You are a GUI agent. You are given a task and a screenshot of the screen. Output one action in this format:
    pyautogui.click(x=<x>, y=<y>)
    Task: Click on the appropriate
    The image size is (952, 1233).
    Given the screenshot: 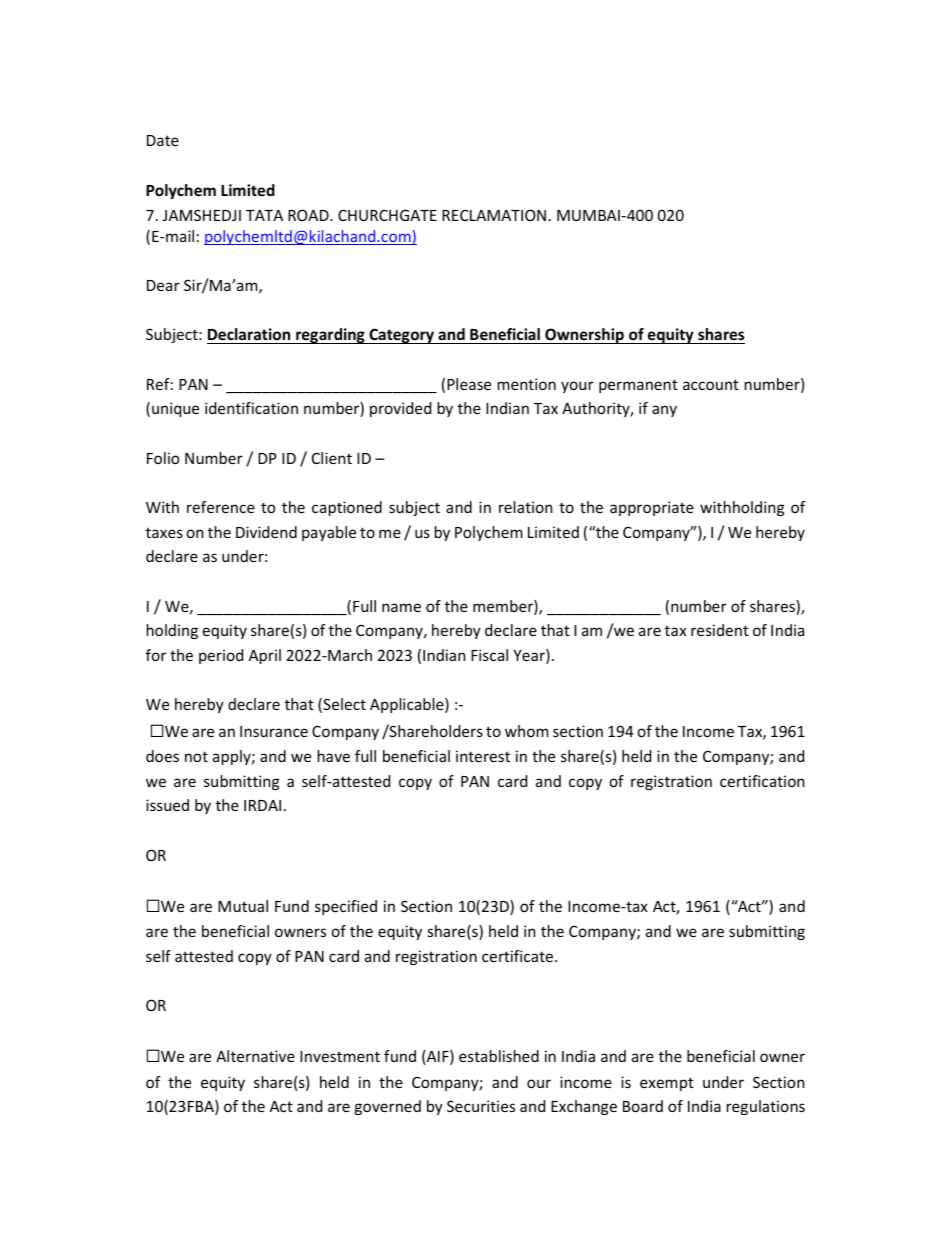 What is the action you would take?
    pyautogui.click(x=652, y=508)
